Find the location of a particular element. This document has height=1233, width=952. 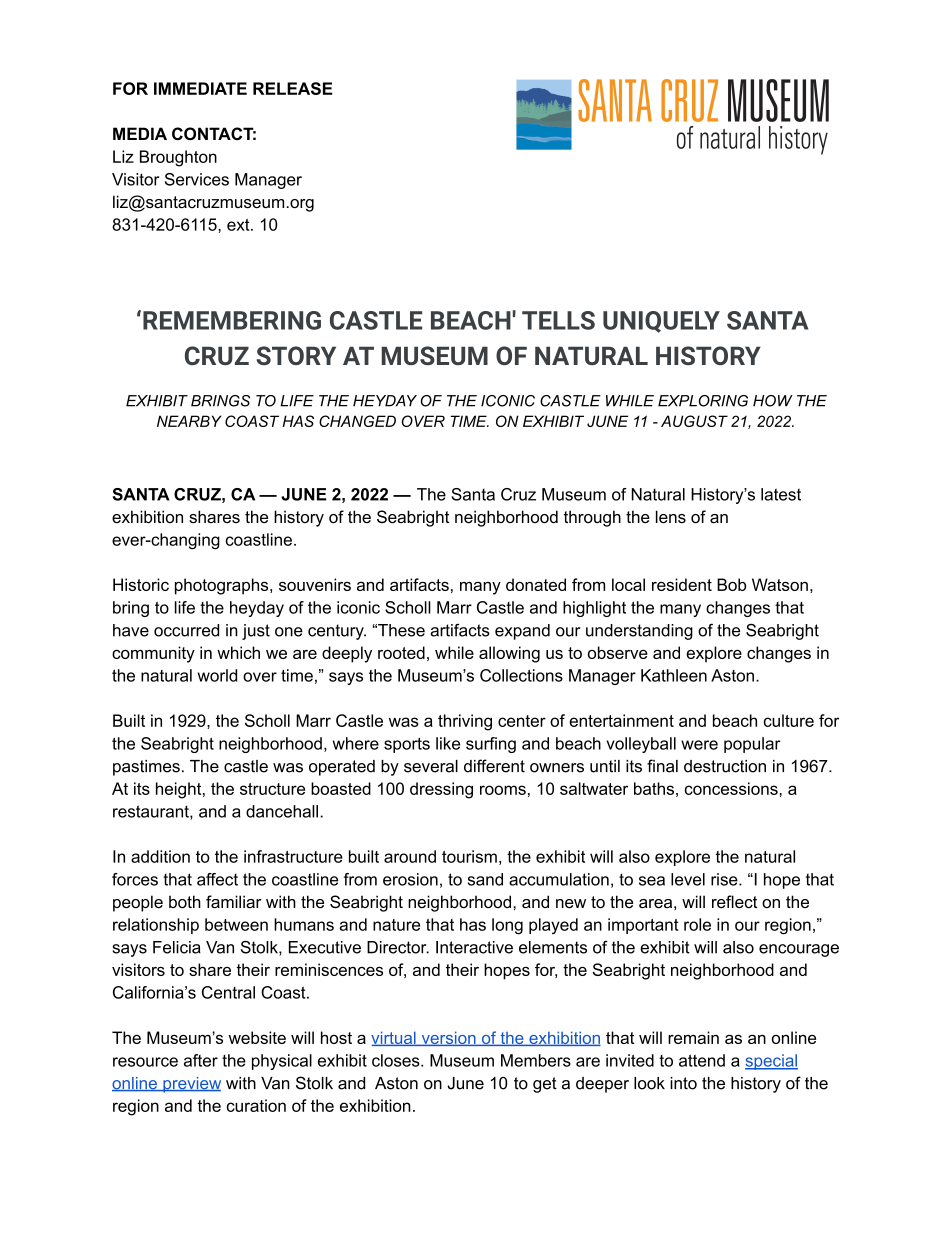

AUGUST is located at coordinates (694, 421).
